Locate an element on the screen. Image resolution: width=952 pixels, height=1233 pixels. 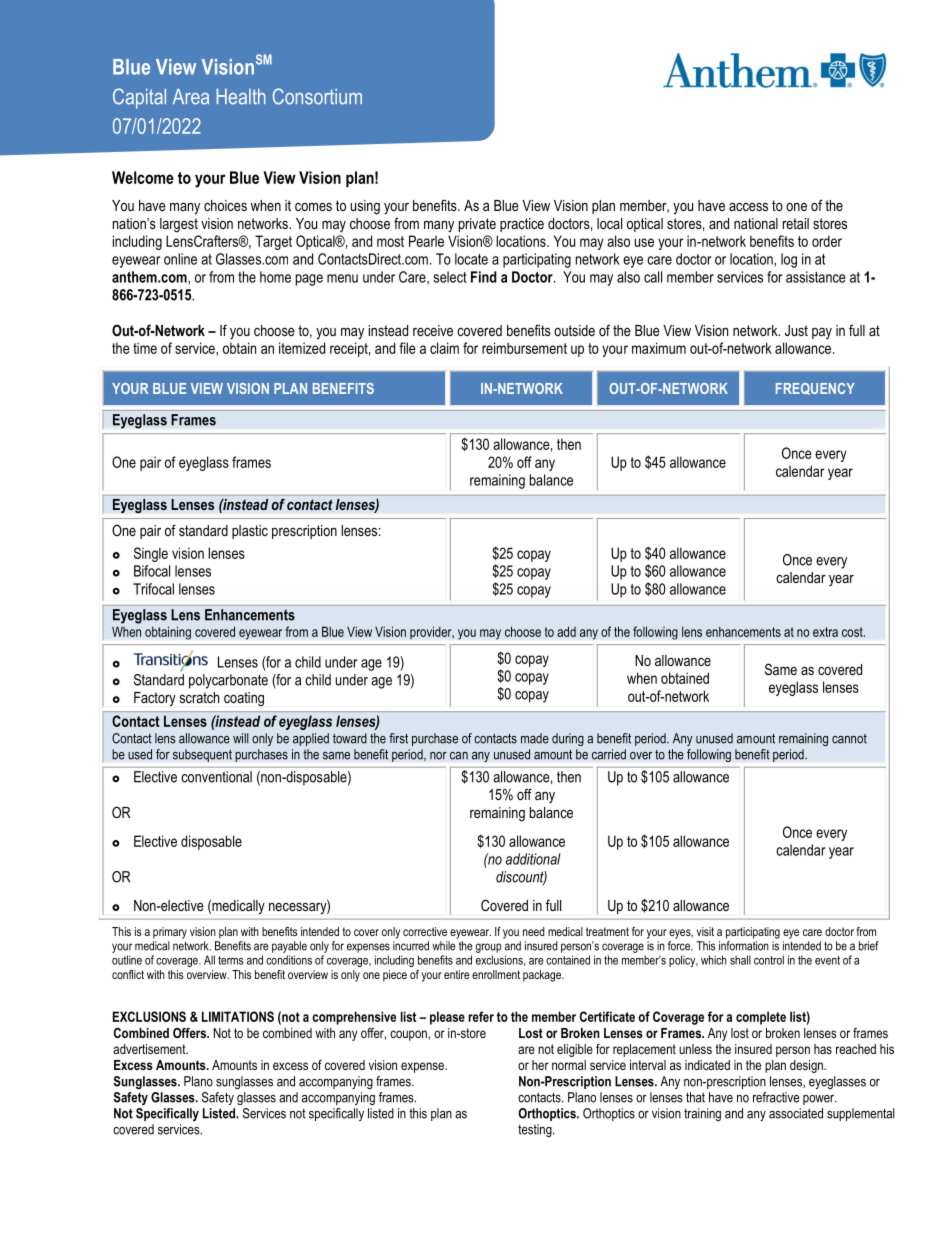
refractive is located at coordinates (776, 1097).
